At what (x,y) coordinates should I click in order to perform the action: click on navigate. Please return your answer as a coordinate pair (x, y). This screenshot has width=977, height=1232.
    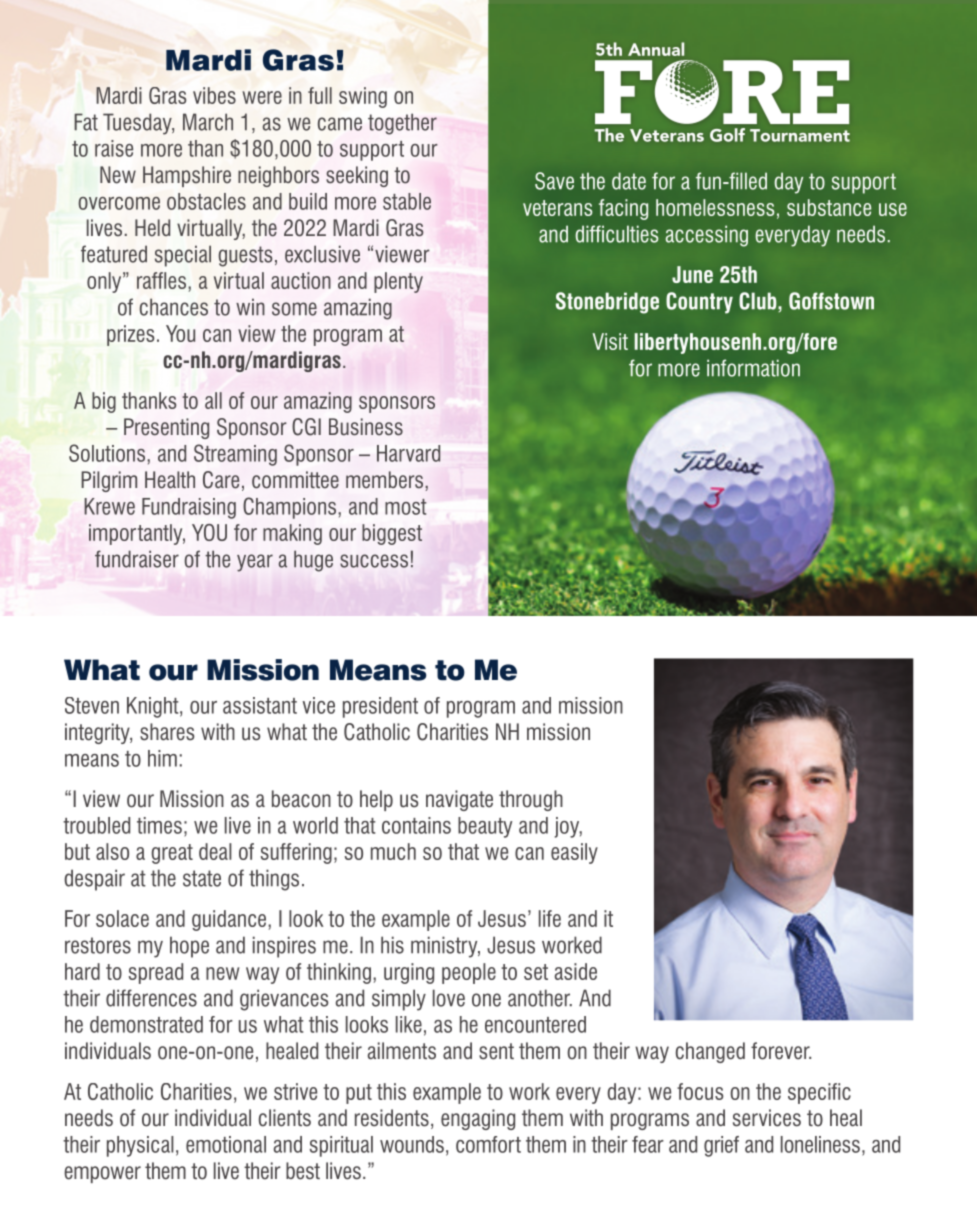
    Looking at the image, I should click on (459, 800).
